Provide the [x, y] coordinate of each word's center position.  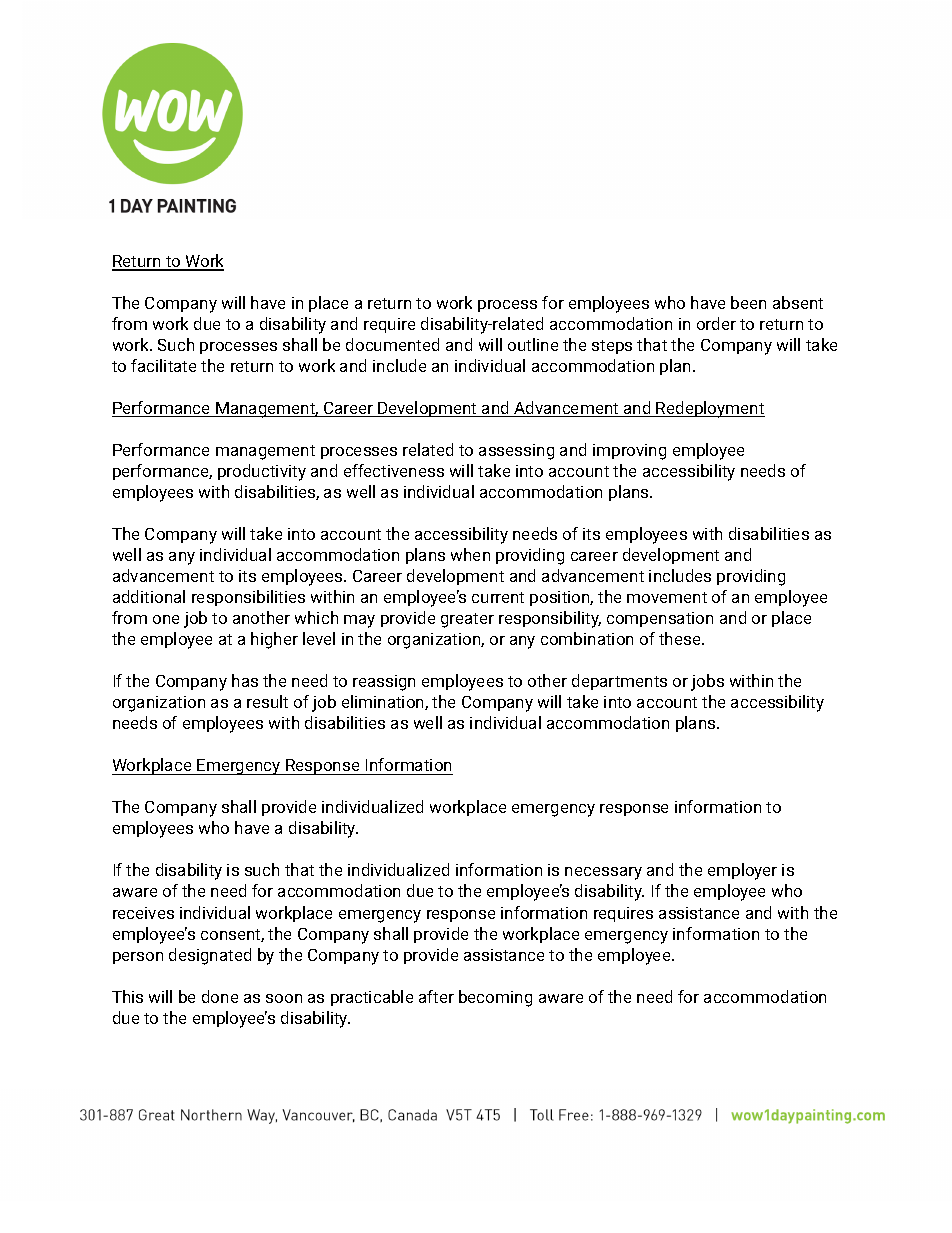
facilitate [163, 365]
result [267, 701]
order [716, 323]
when [470, 554]
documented [392, 344]
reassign [384, 683]
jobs [707, 682]
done [220, 996]
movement [667, 597]
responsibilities [248, 598]
